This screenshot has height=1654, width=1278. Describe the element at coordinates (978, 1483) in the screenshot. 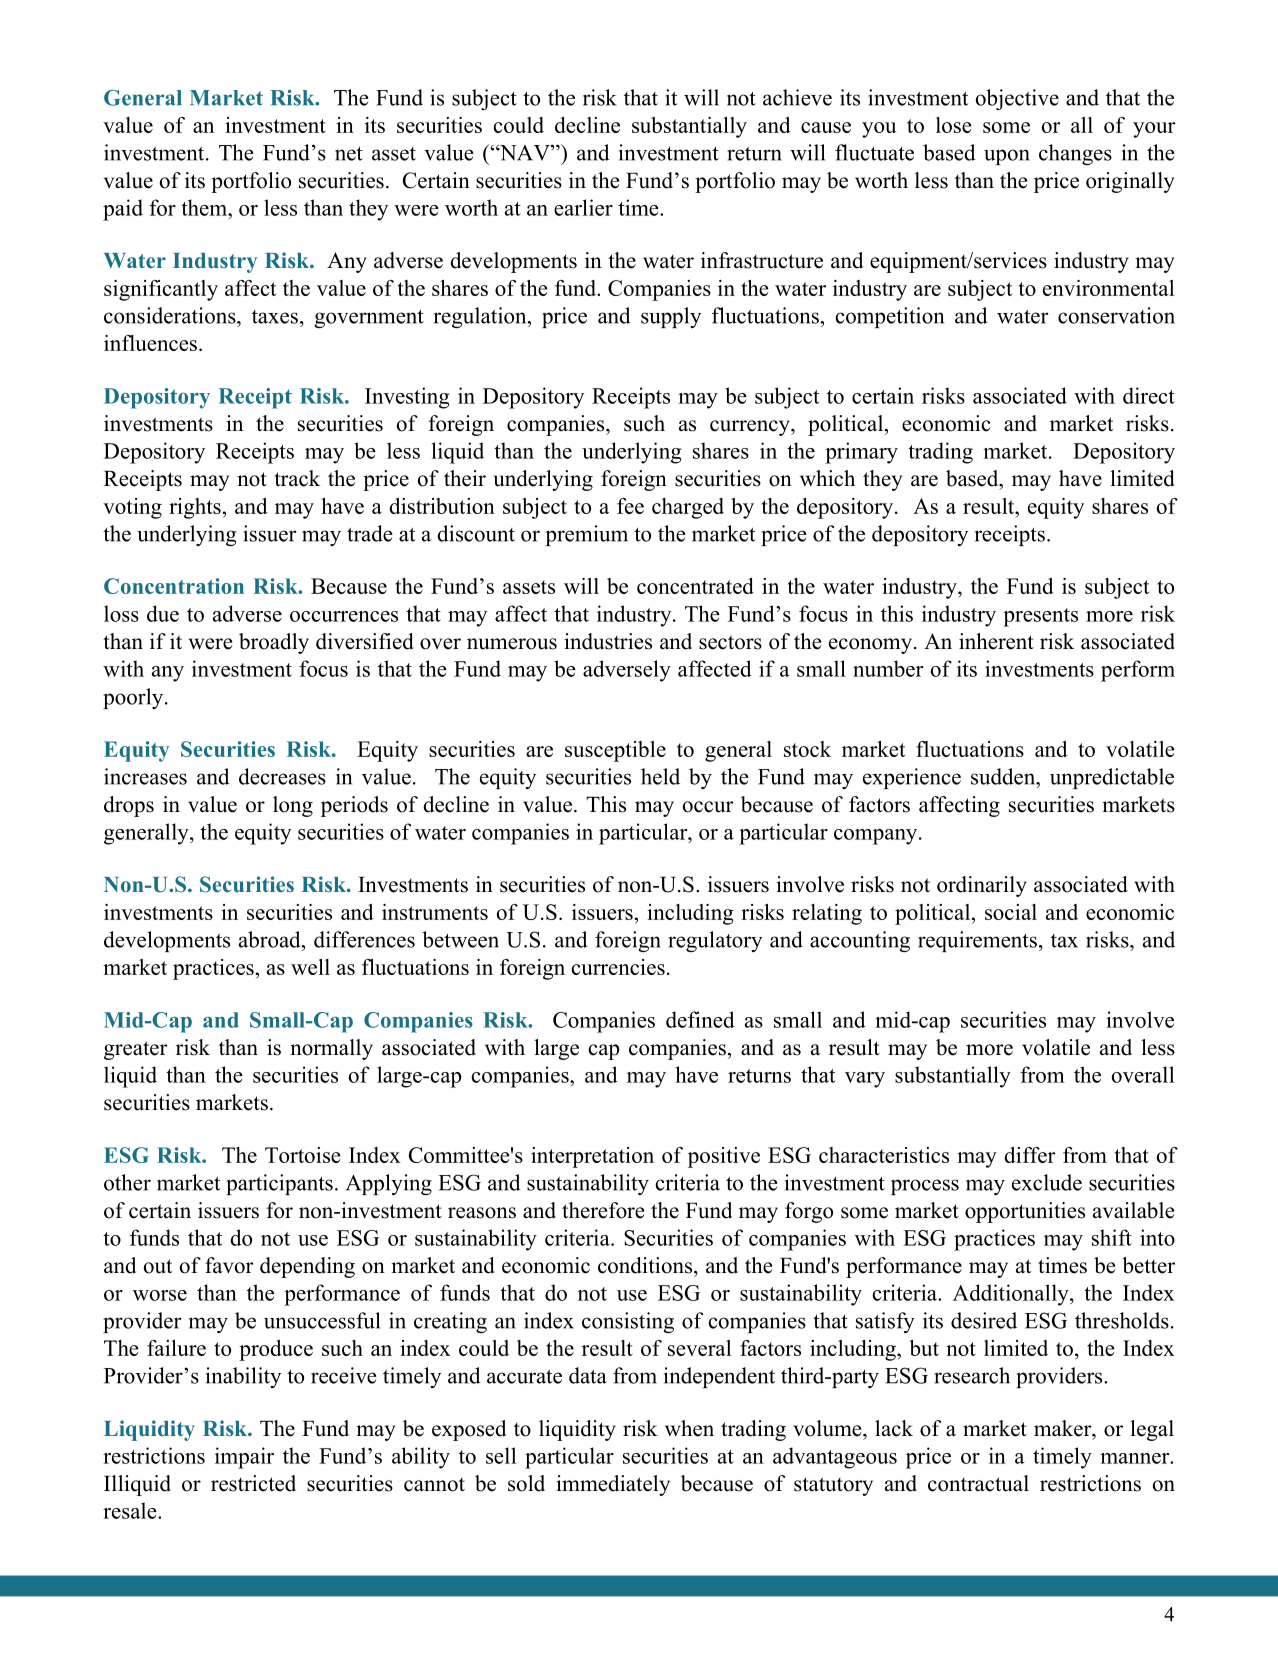

I see `contractual` at that location.
